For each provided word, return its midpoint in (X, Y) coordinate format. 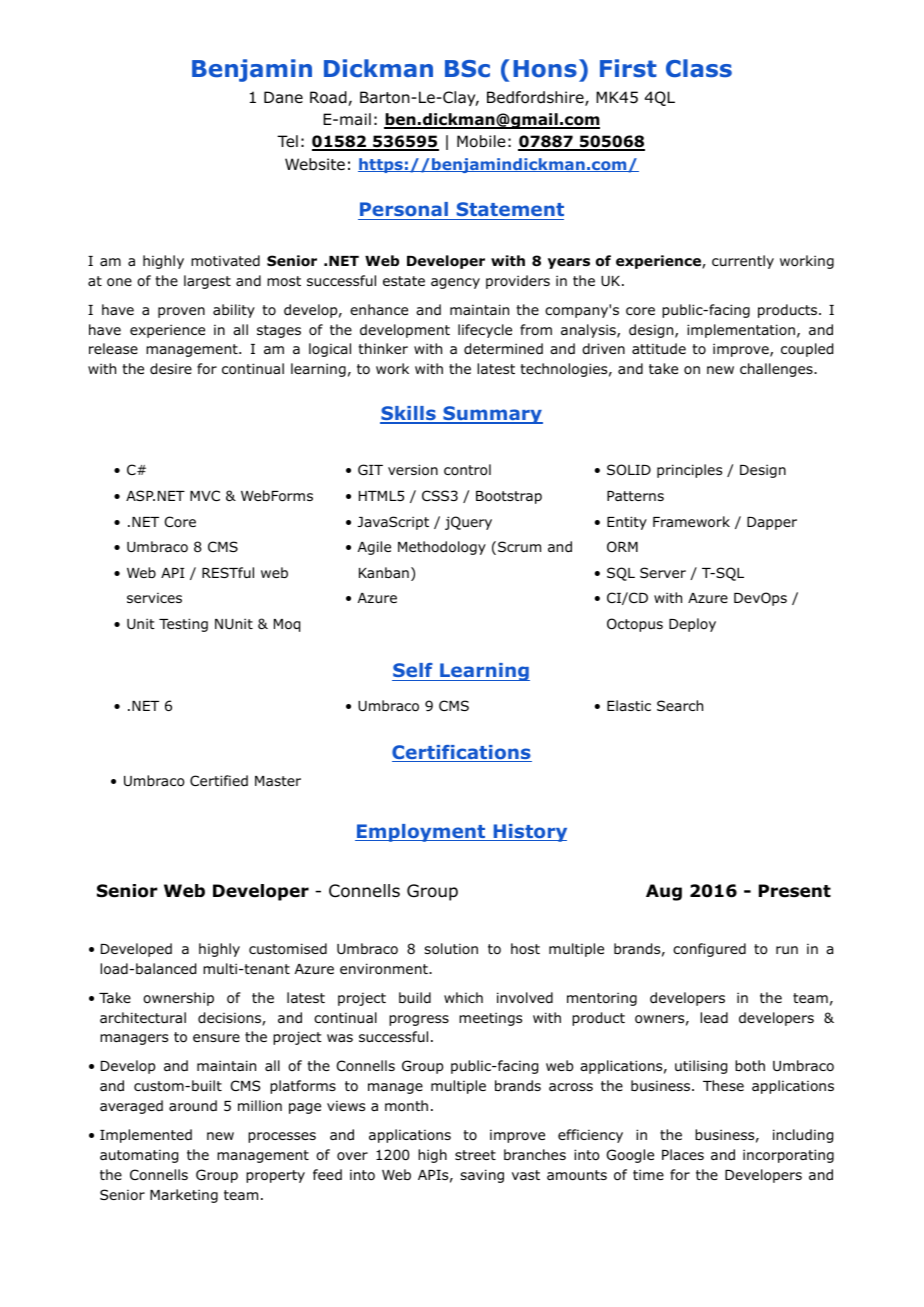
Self (413, 672)
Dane (283, 97)
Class (699, 68)
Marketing (184, 1196)
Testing (183, 625)
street (475, 1155)
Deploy (692, 625)
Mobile (481, 141)
